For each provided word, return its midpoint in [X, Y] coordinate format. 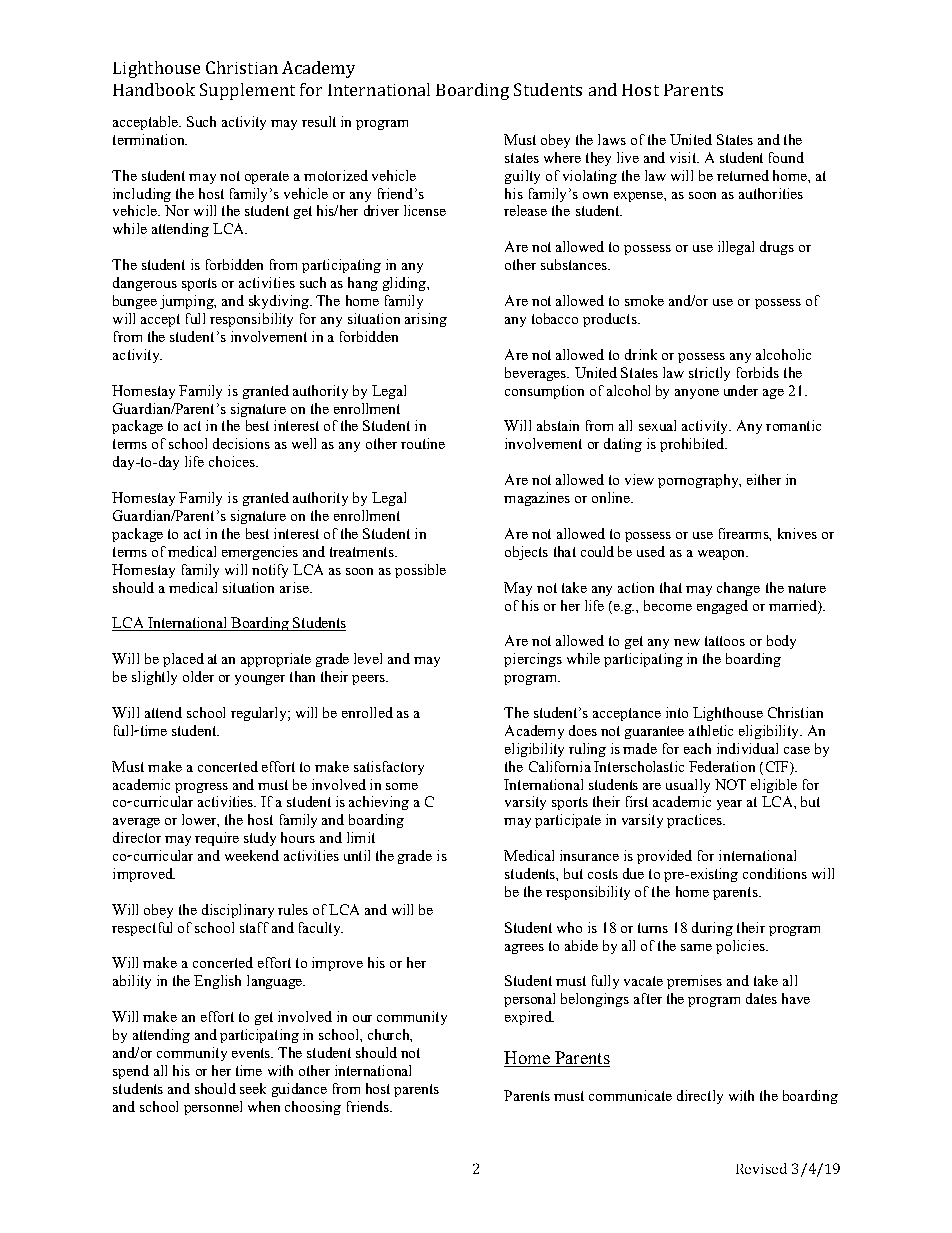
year [729, 805]
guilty [522, 177]
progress [201, 788]
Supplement [247, 91]
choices [233, 461]
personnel [213, 1108]
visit [684, 157]
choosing [313, 1108]
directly [700, 1097]
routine [423, 443]
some [402, 786]
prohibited [693, 445]
